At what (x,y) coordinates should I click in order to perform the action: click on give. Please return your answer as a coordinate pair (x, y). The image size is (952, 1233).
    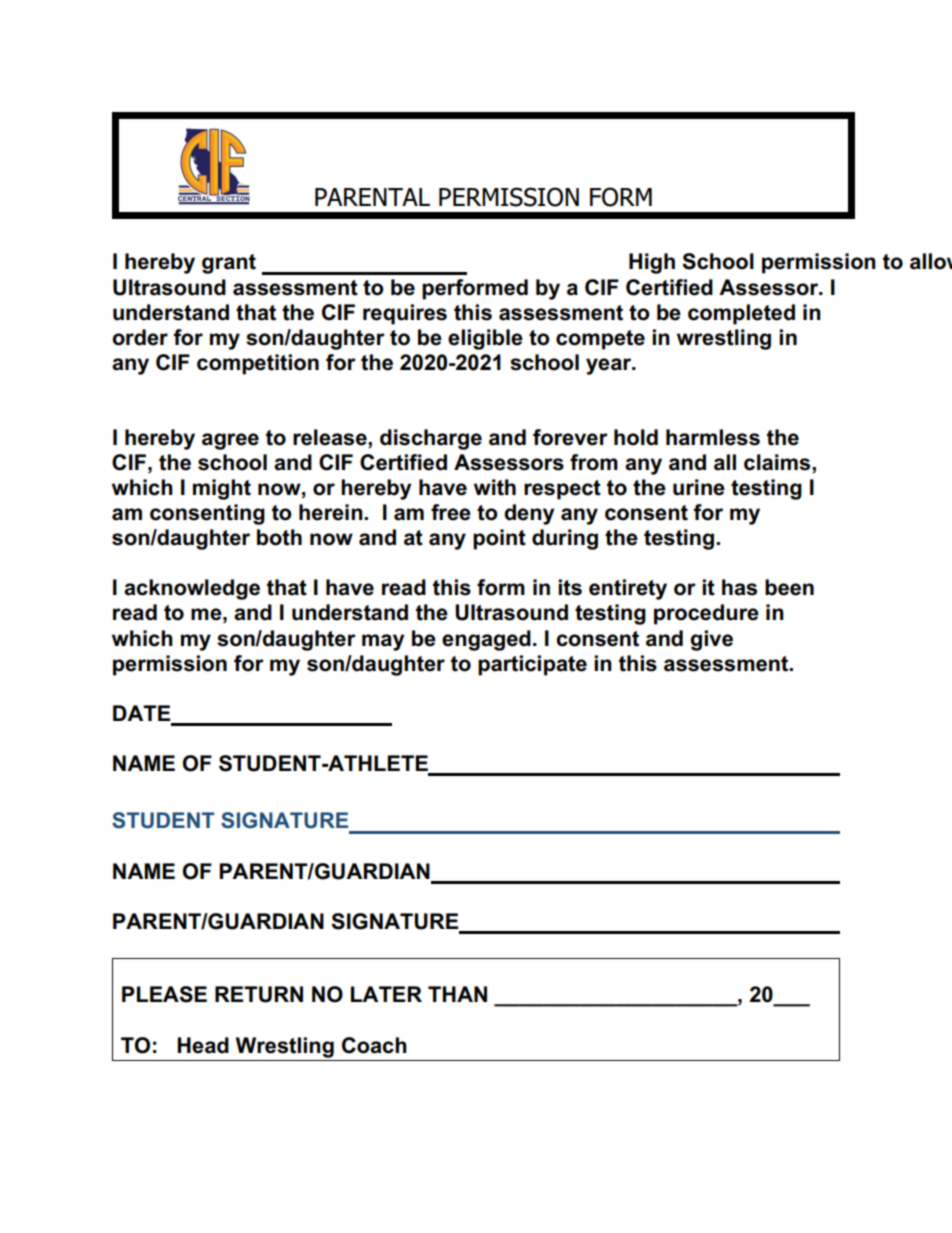
    Looking at the image, I should click on (711, 640).
